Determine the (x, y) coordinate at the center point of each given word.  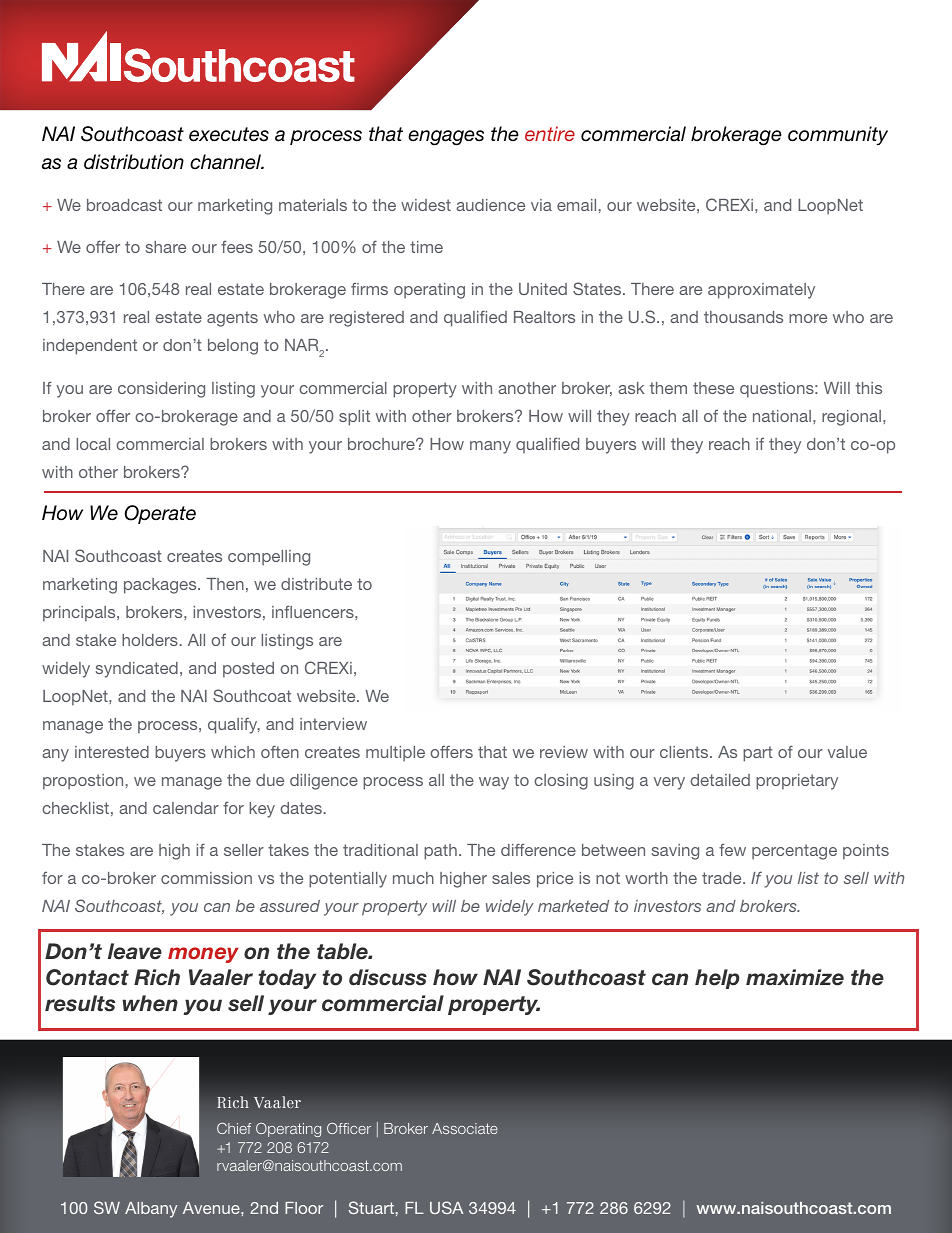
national (782, 416)
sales (511, 878)
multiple (395, 754)
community (838, 135)
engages (446, 138)
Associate (465, 1128)
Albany (151, 1210)
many (490, 447)
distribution (134, 162)
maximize (795, 977)
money (203, 955)
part (758, 754)
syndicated (137, 670)
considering (161, 390)
